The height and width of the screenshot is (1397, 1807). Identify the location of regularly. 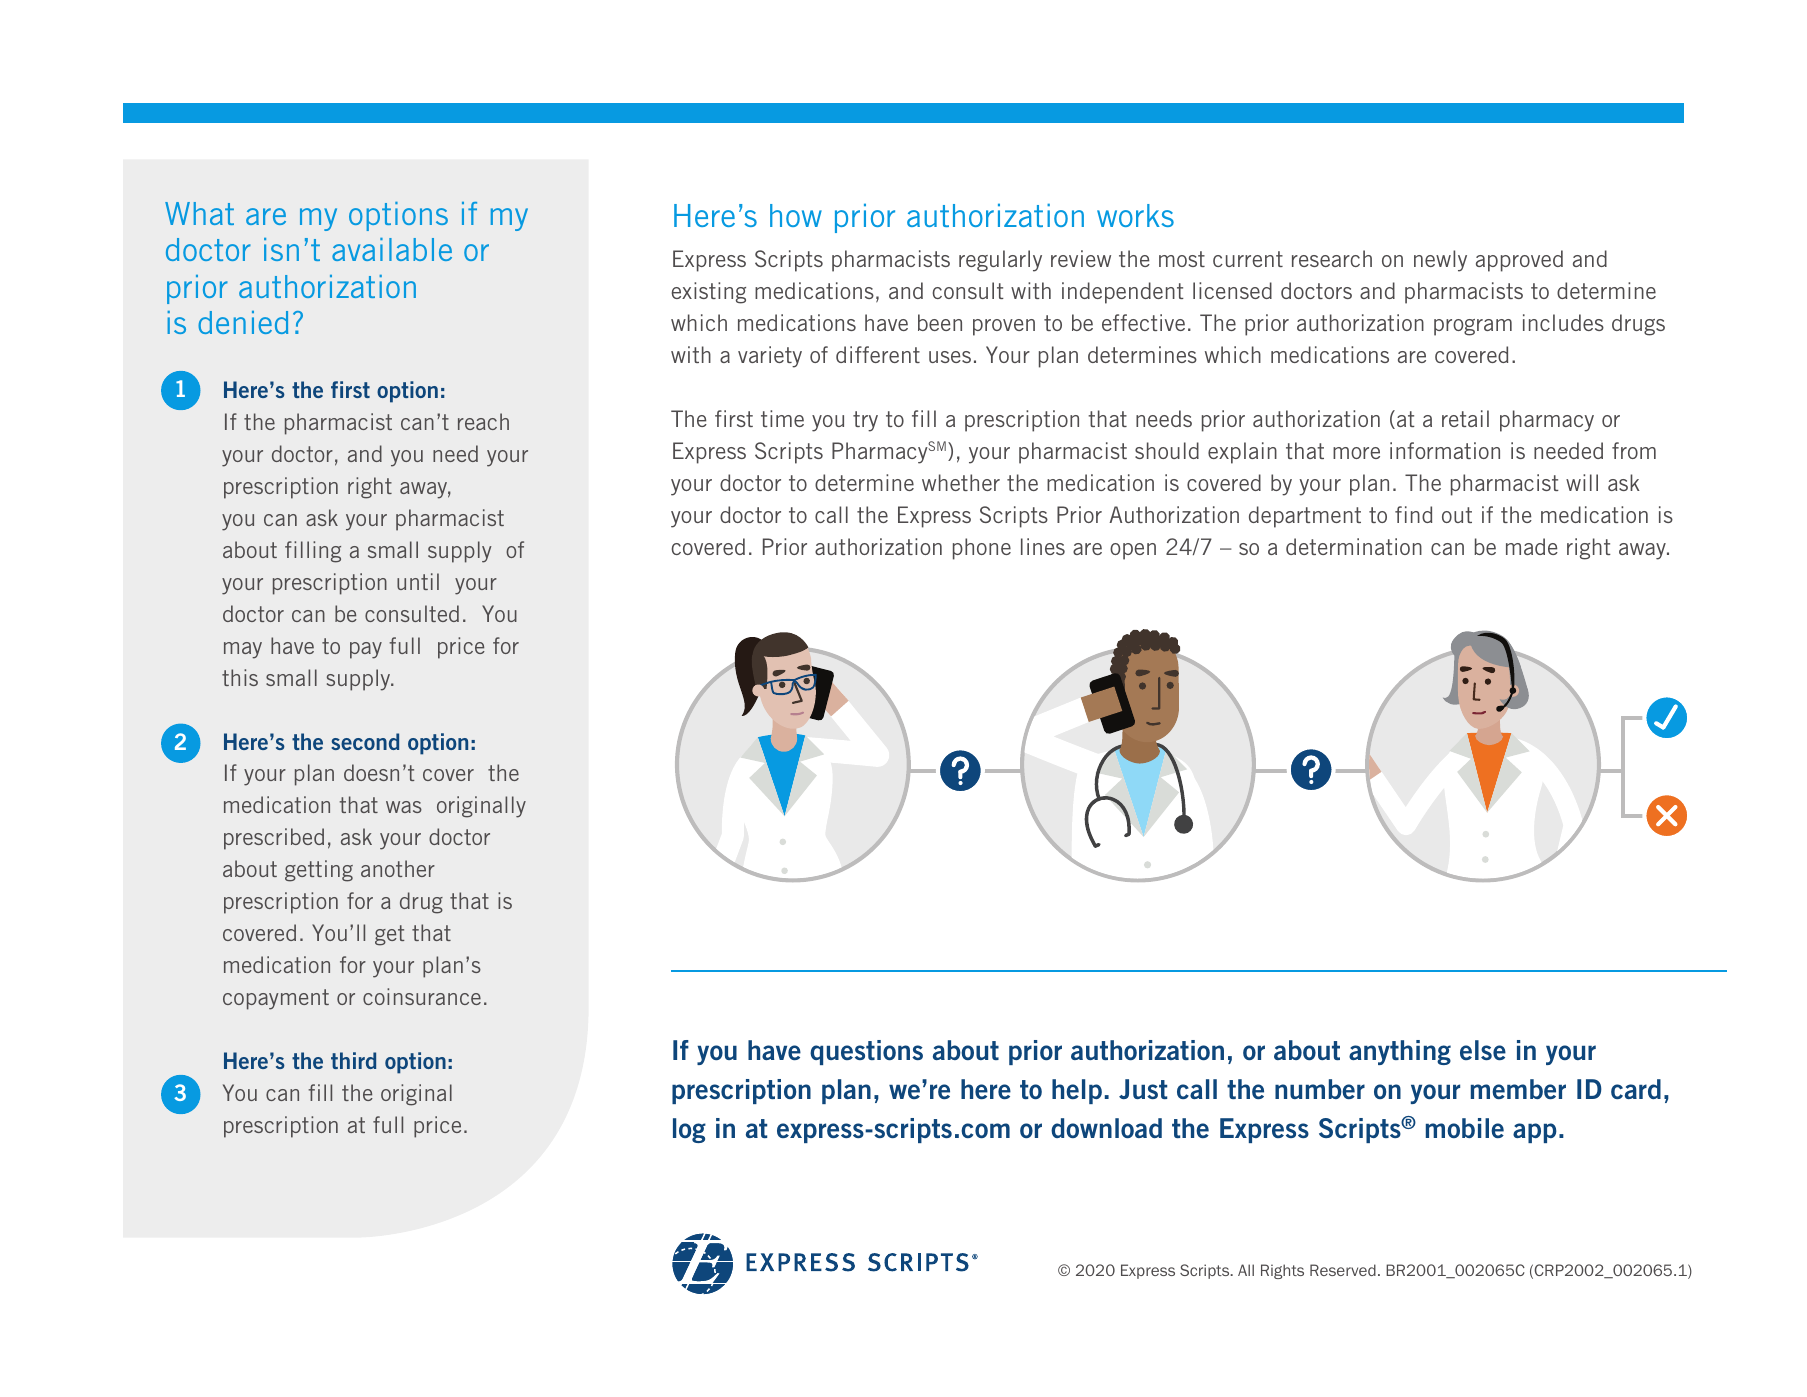
(1000, 261).
